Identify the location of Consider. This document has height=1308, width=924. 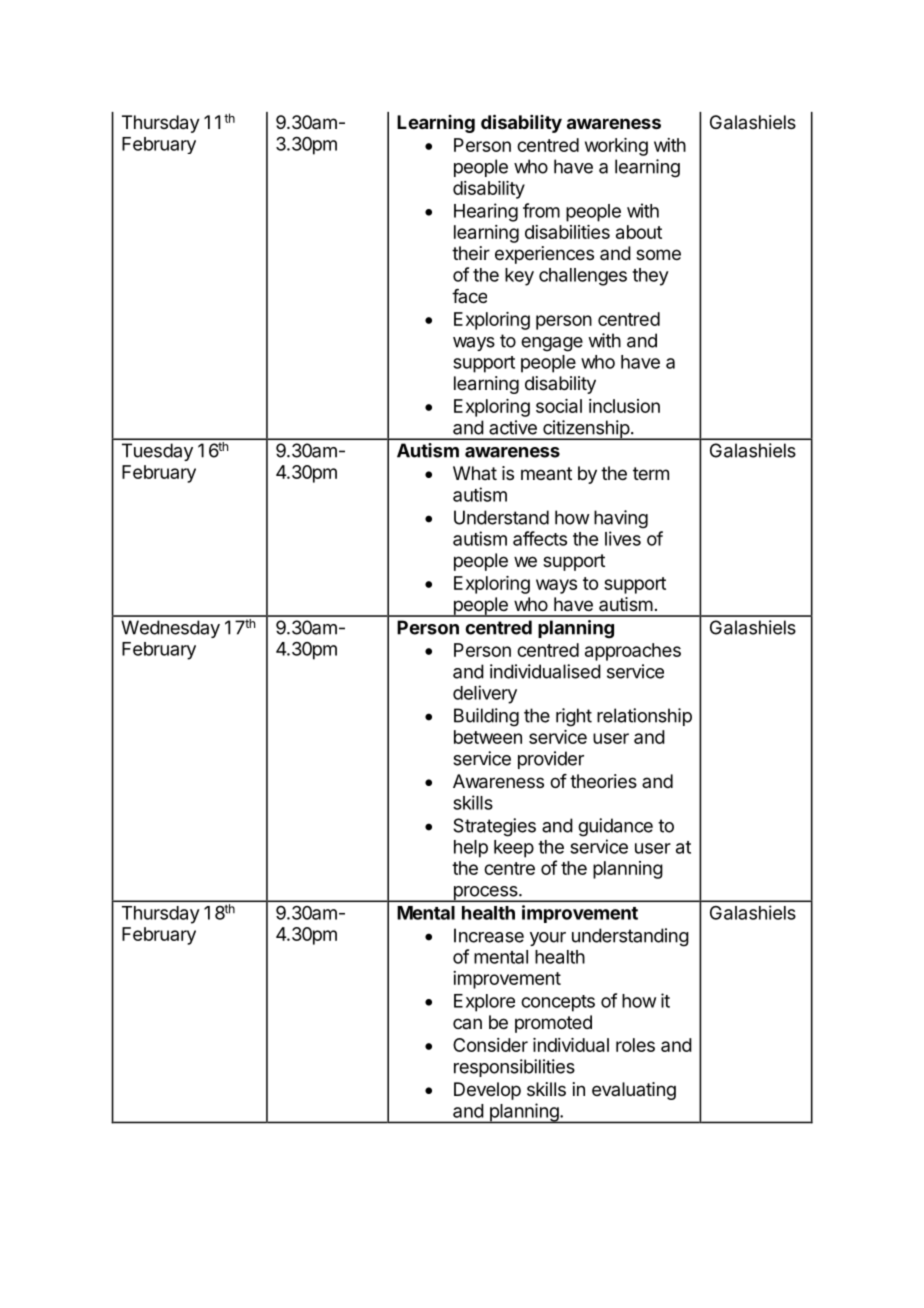
(490, 1045).
